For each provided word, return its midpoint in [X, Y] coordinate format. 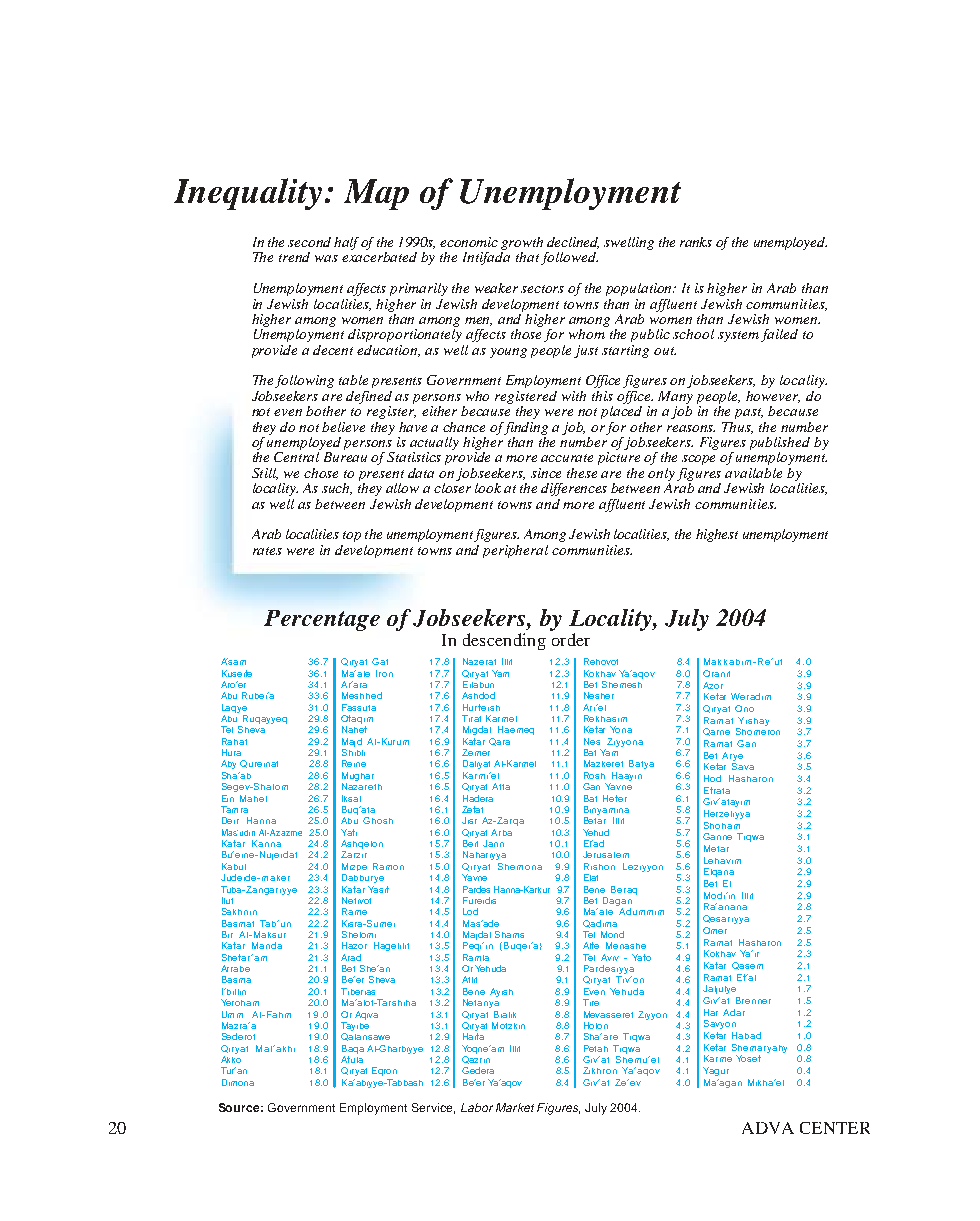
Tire [591, 1002]
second [309, 242]
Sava [743, 766]
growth [522, 245]
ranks [696, 242]
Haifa [473, 1036]
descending [504, 641]
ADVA [768, 1128]
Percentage [322, 620]
